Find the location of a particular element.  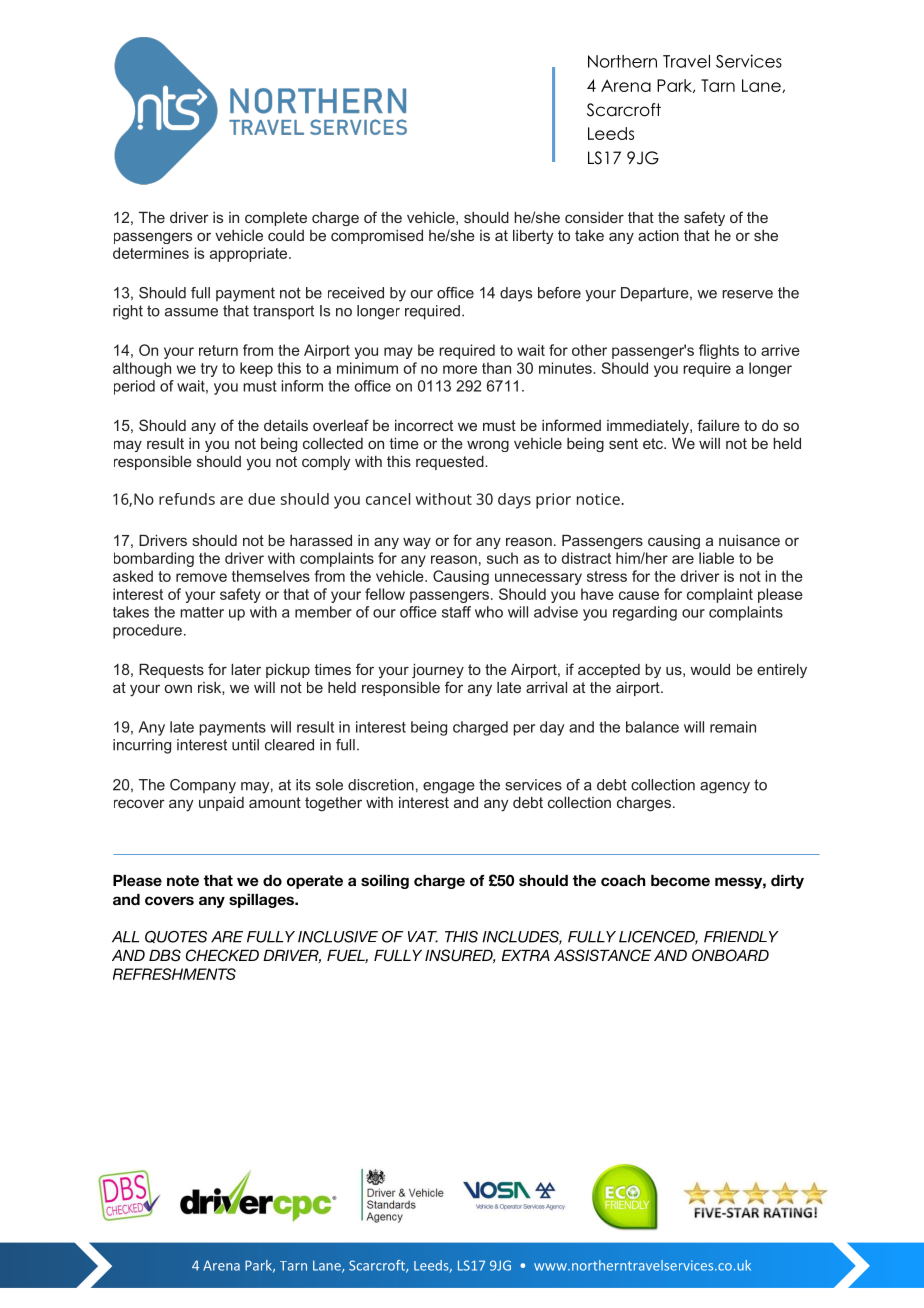

CHECKED is located at coordinates (222, 955).
